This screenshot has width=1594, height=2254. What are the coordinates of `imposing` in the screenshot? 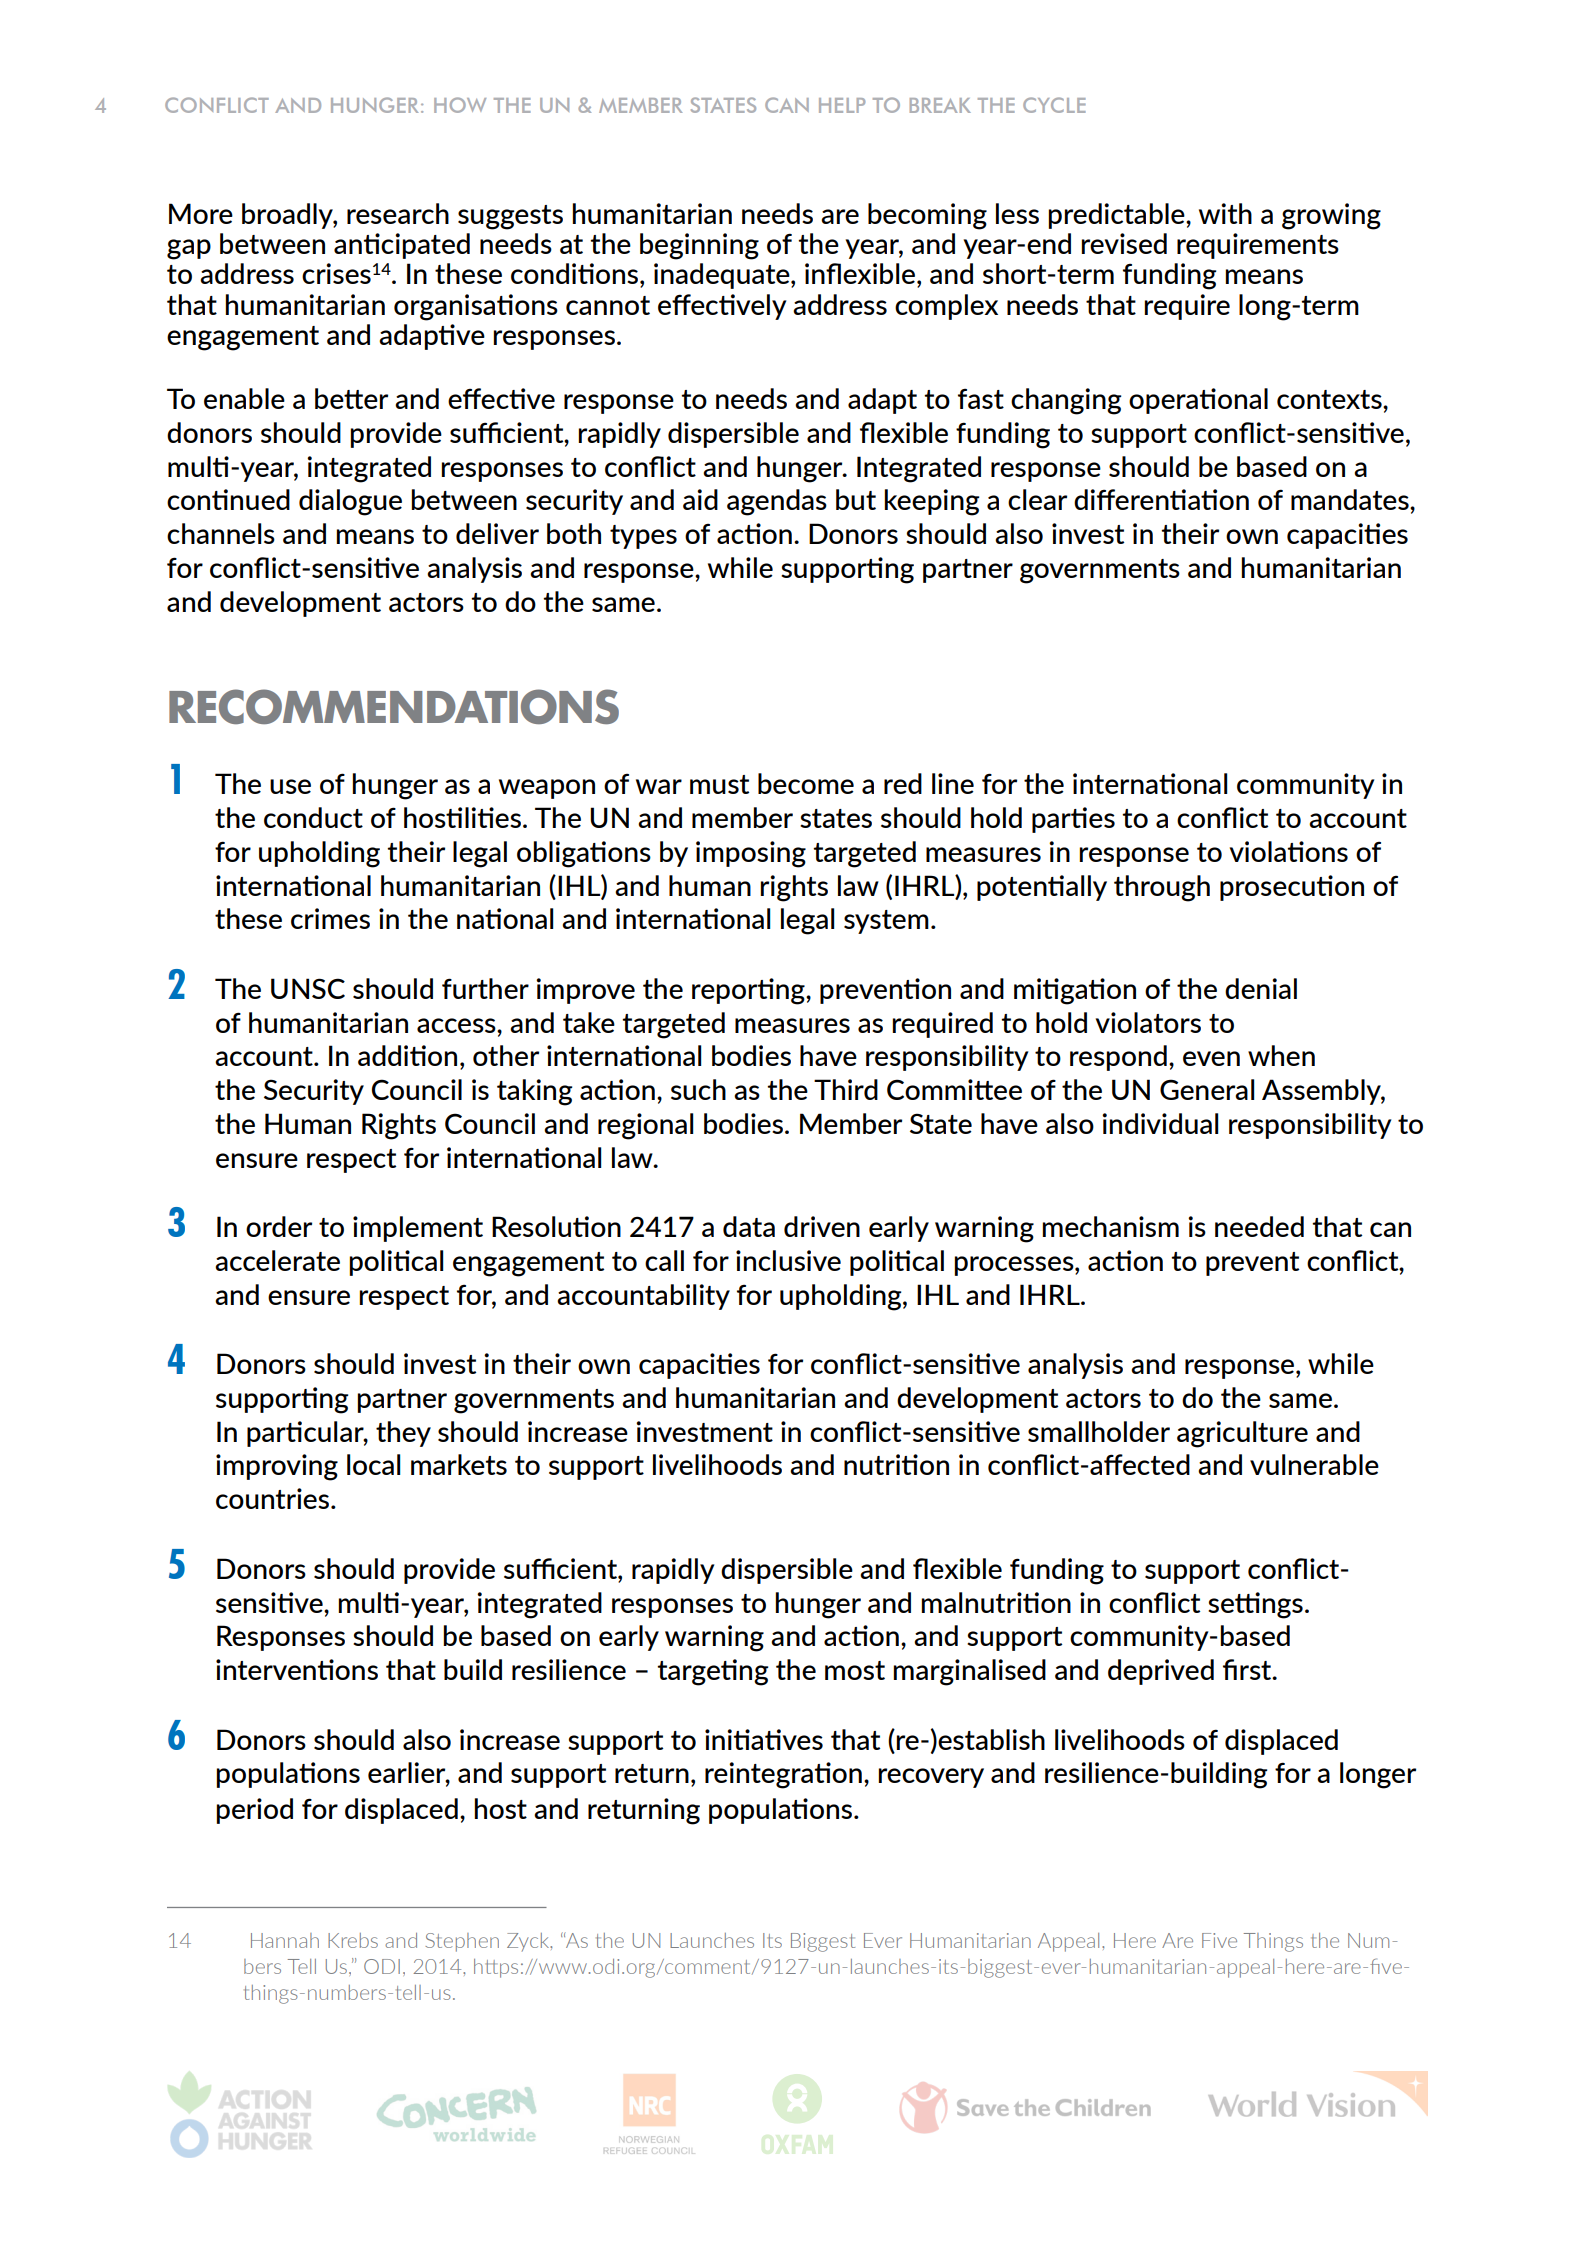 It's located at (751, 854).
